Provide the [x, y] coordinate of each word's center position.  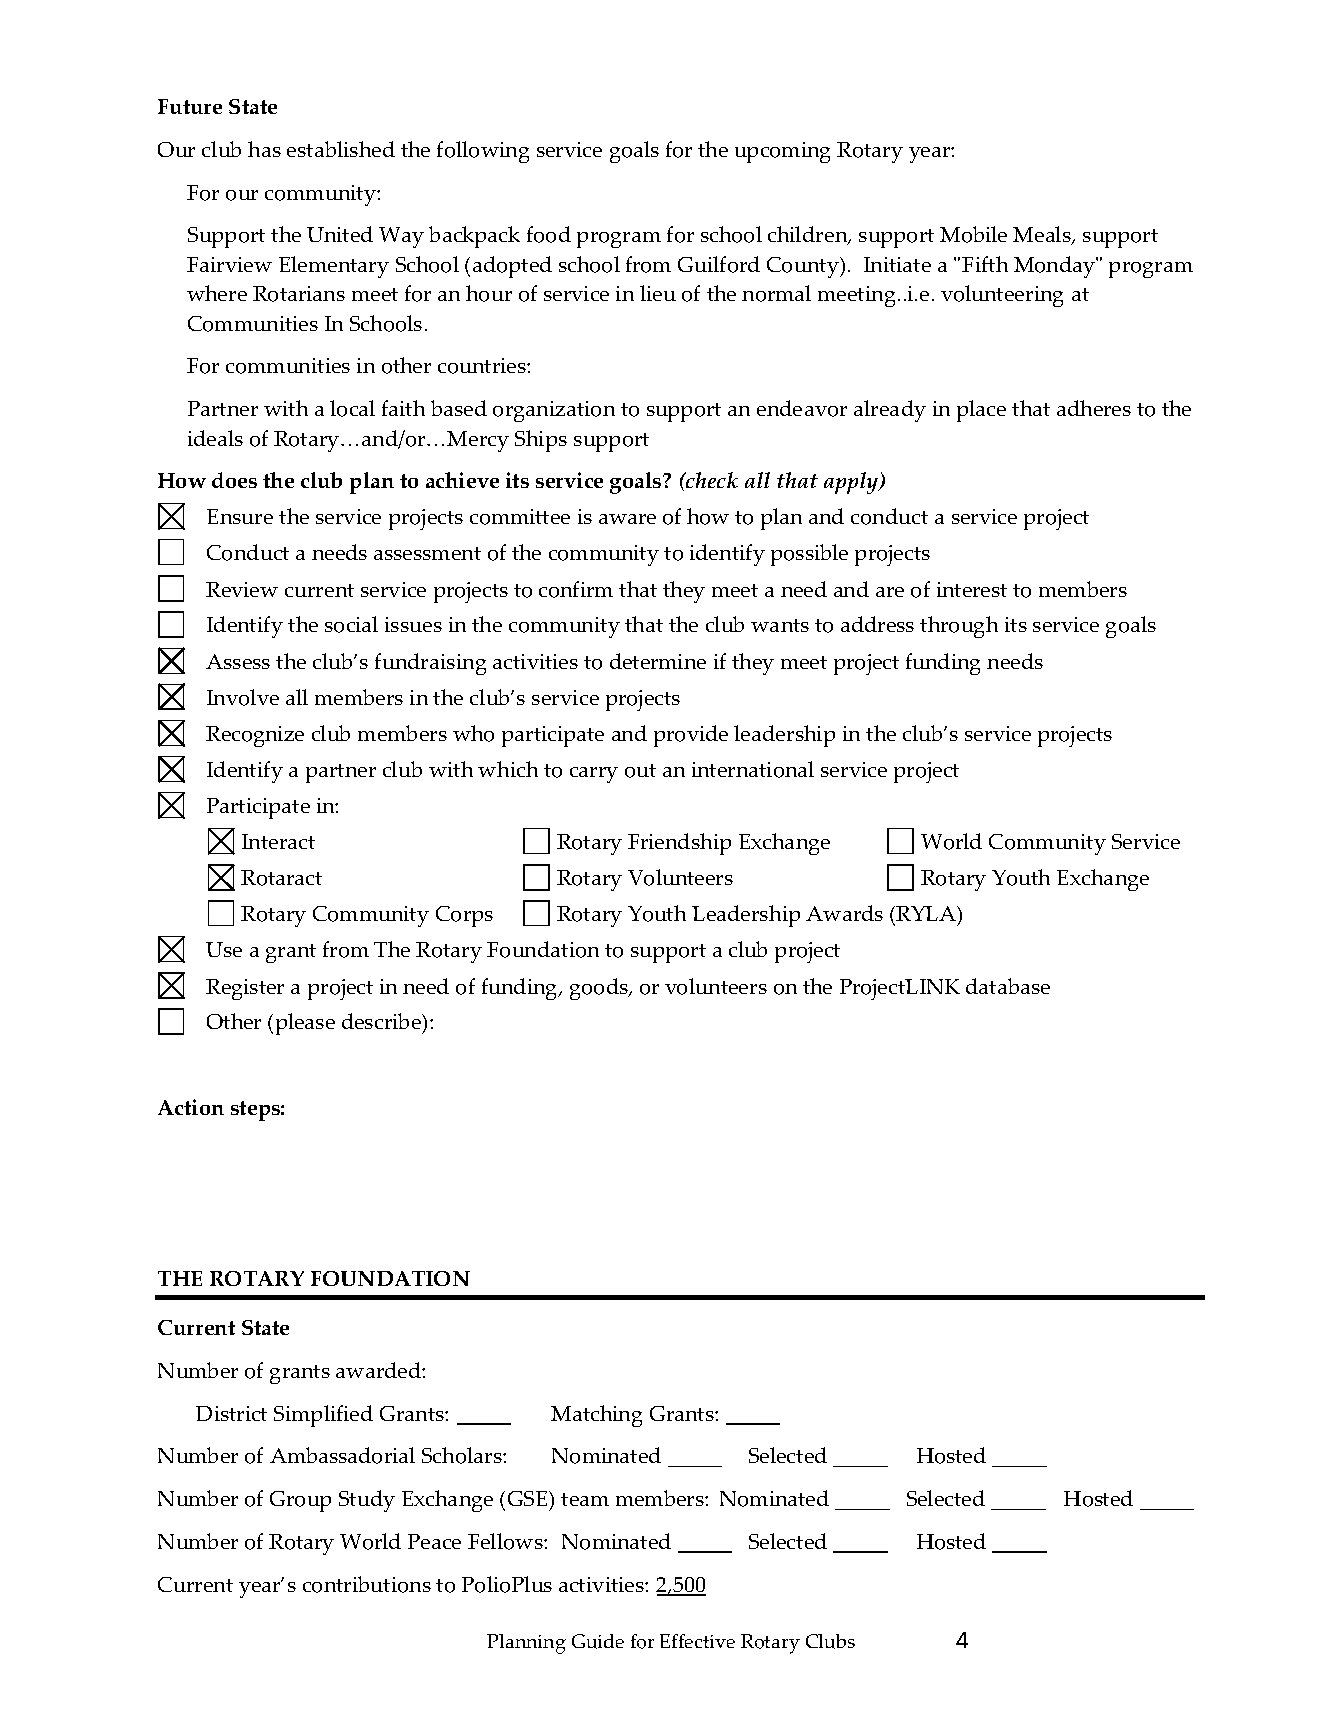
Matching [596, 1416]
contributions [367, 1584]
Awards [844, 913]
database [1008, 986]
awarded [379, 1370]
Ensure [240, 516]
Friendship [679, 844]
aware [627, 519]
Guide [598, 1641]
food [549, 234]
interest [972, 589]
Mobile [973, 234]
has [264, 149]
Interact [278, 841]
